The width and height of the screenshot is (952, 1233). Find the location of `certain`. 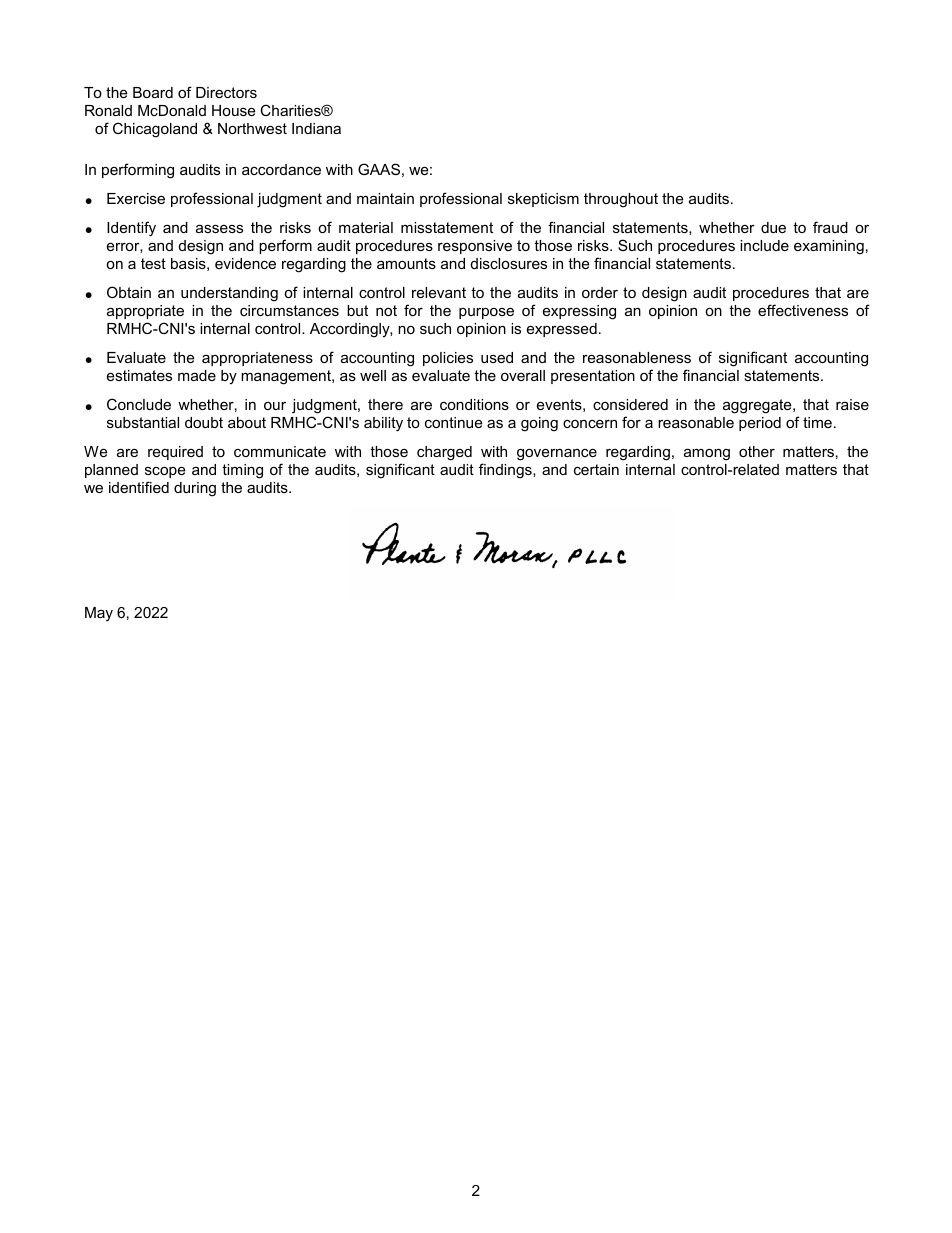

certain is located at coordinates (596, 469).
